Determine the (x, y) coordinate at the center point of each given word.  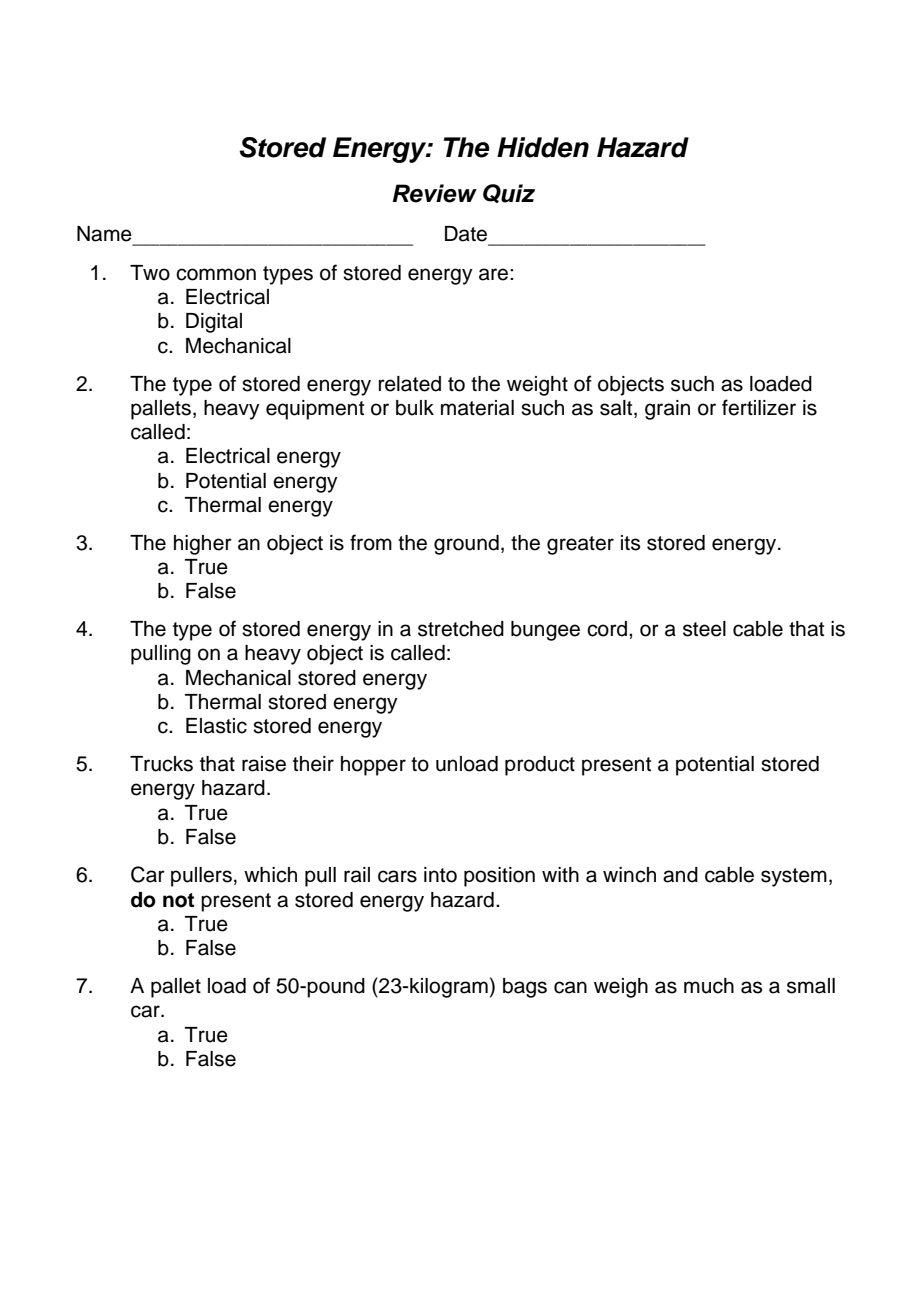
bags (525, 988)
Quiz (509, 193)
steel (704, 629)
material (477, 408)
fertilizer (759, 407)
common (216, 274)
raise (264, 764)
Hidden (543, 147)
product (540, 766)
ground (466, 545)
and (680, 875)
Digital (214, 323)
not (178, 900)
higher (203, 545)
